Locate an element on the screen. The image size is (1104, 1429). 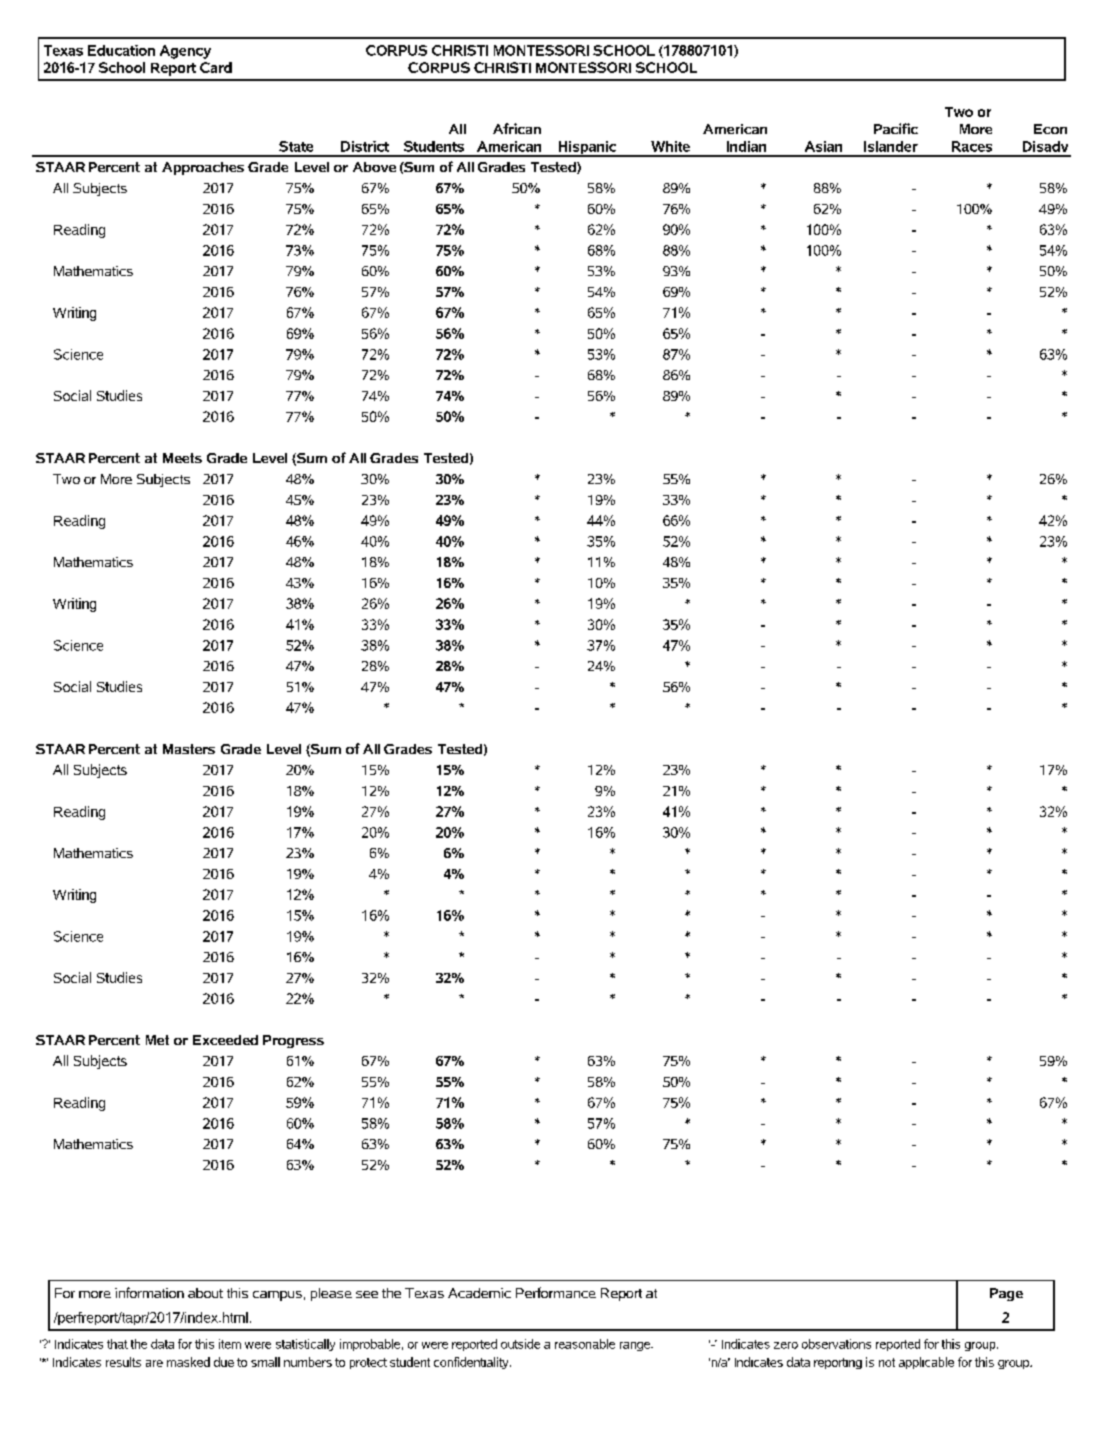
Progress is located at coordinates (293, 1041).
